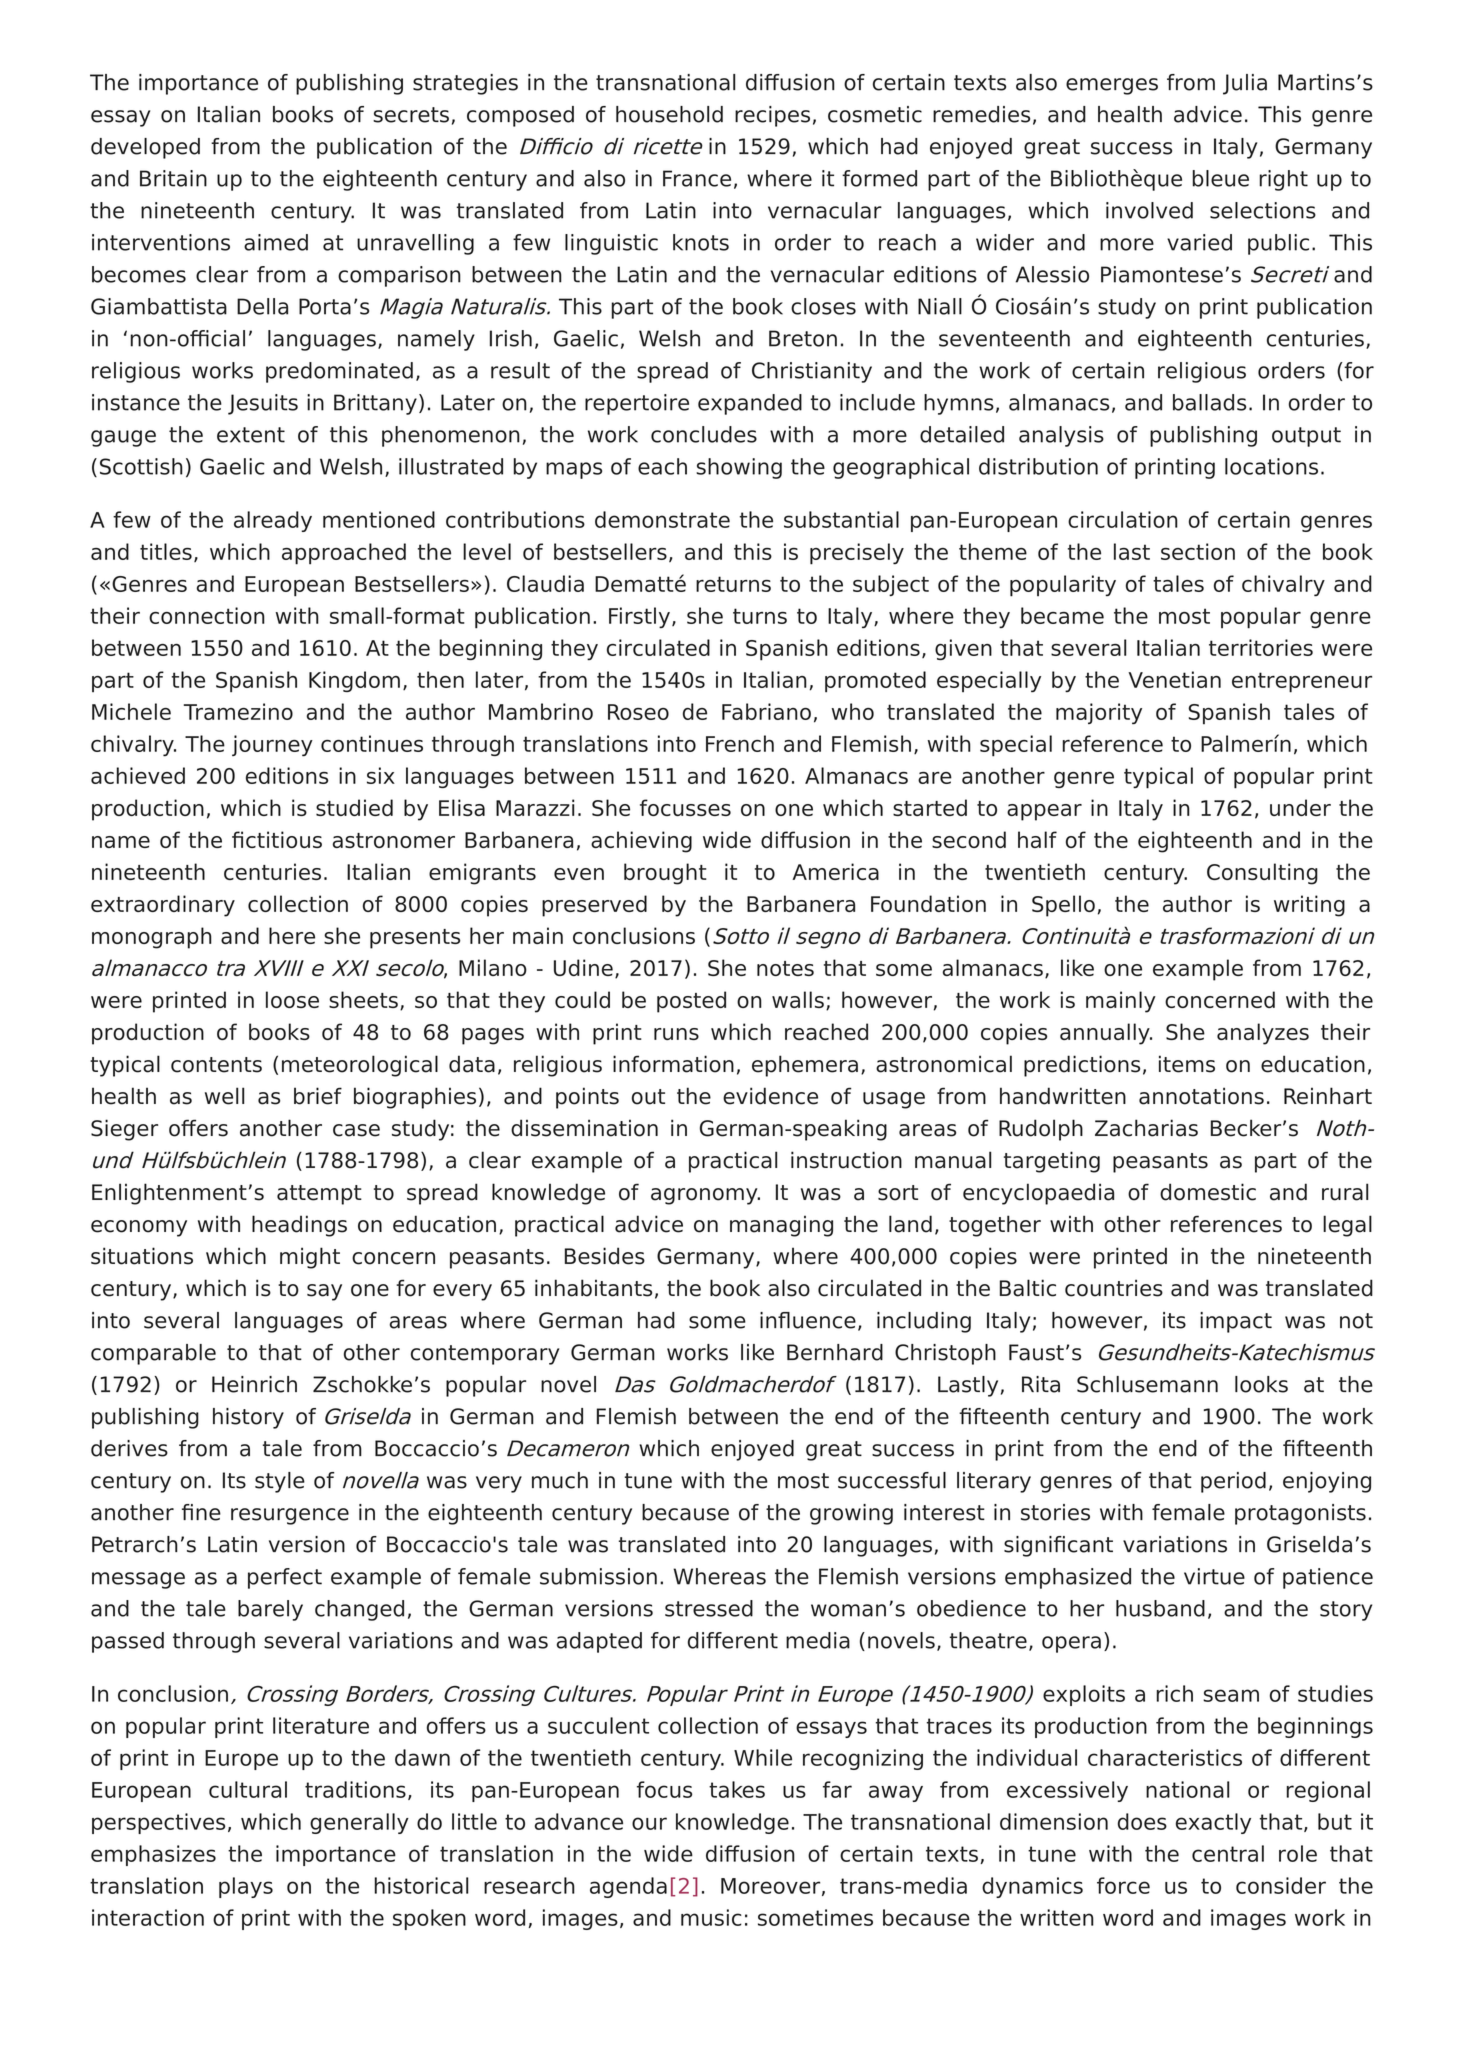 The width and height of the image is (1464, 2072). What do you see at coordinates (772, 116) in the image?
I see `recipes` at bounding box center [772, 116].
